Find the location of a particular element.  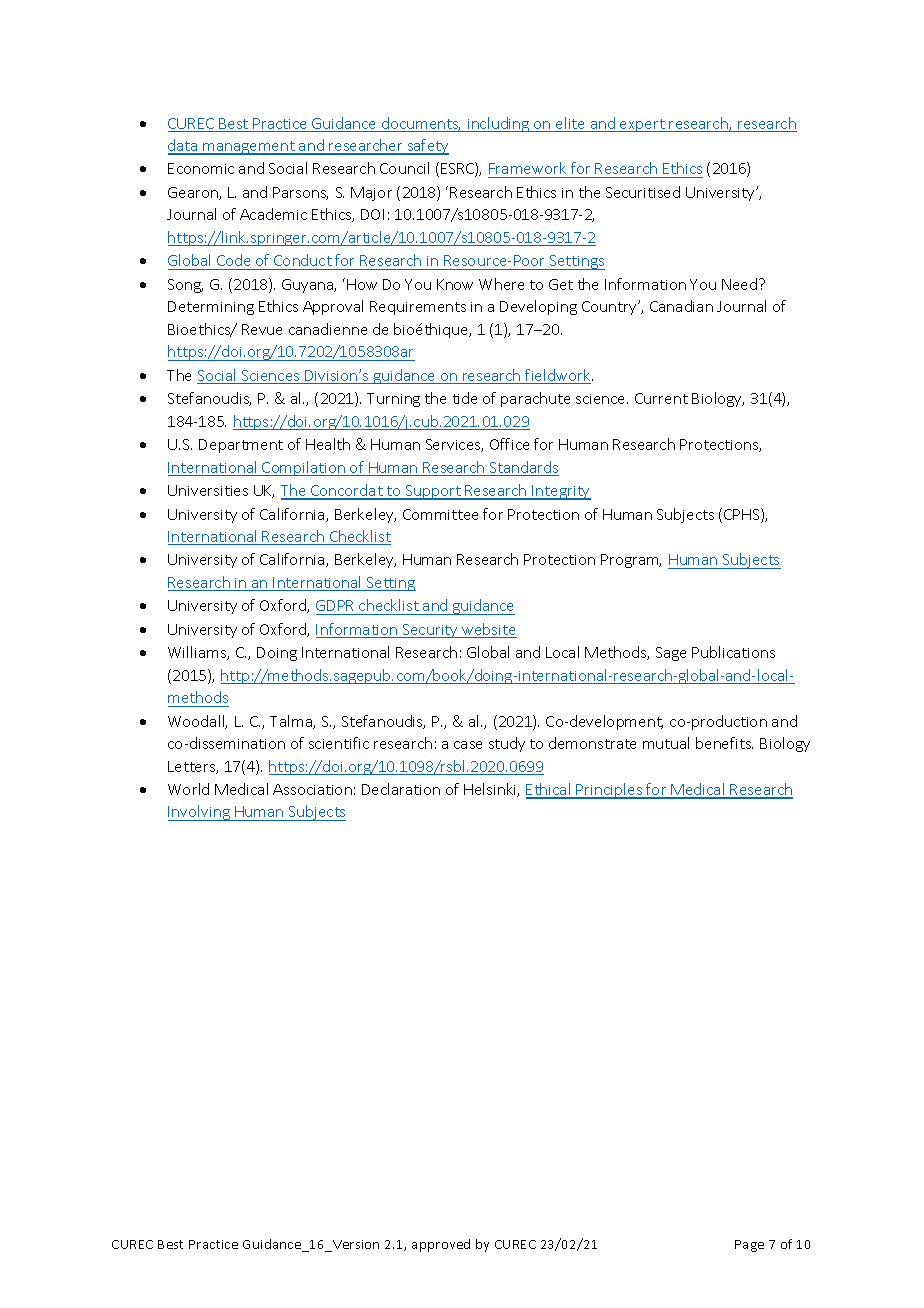

safety is located at coordinates (427, 147).
